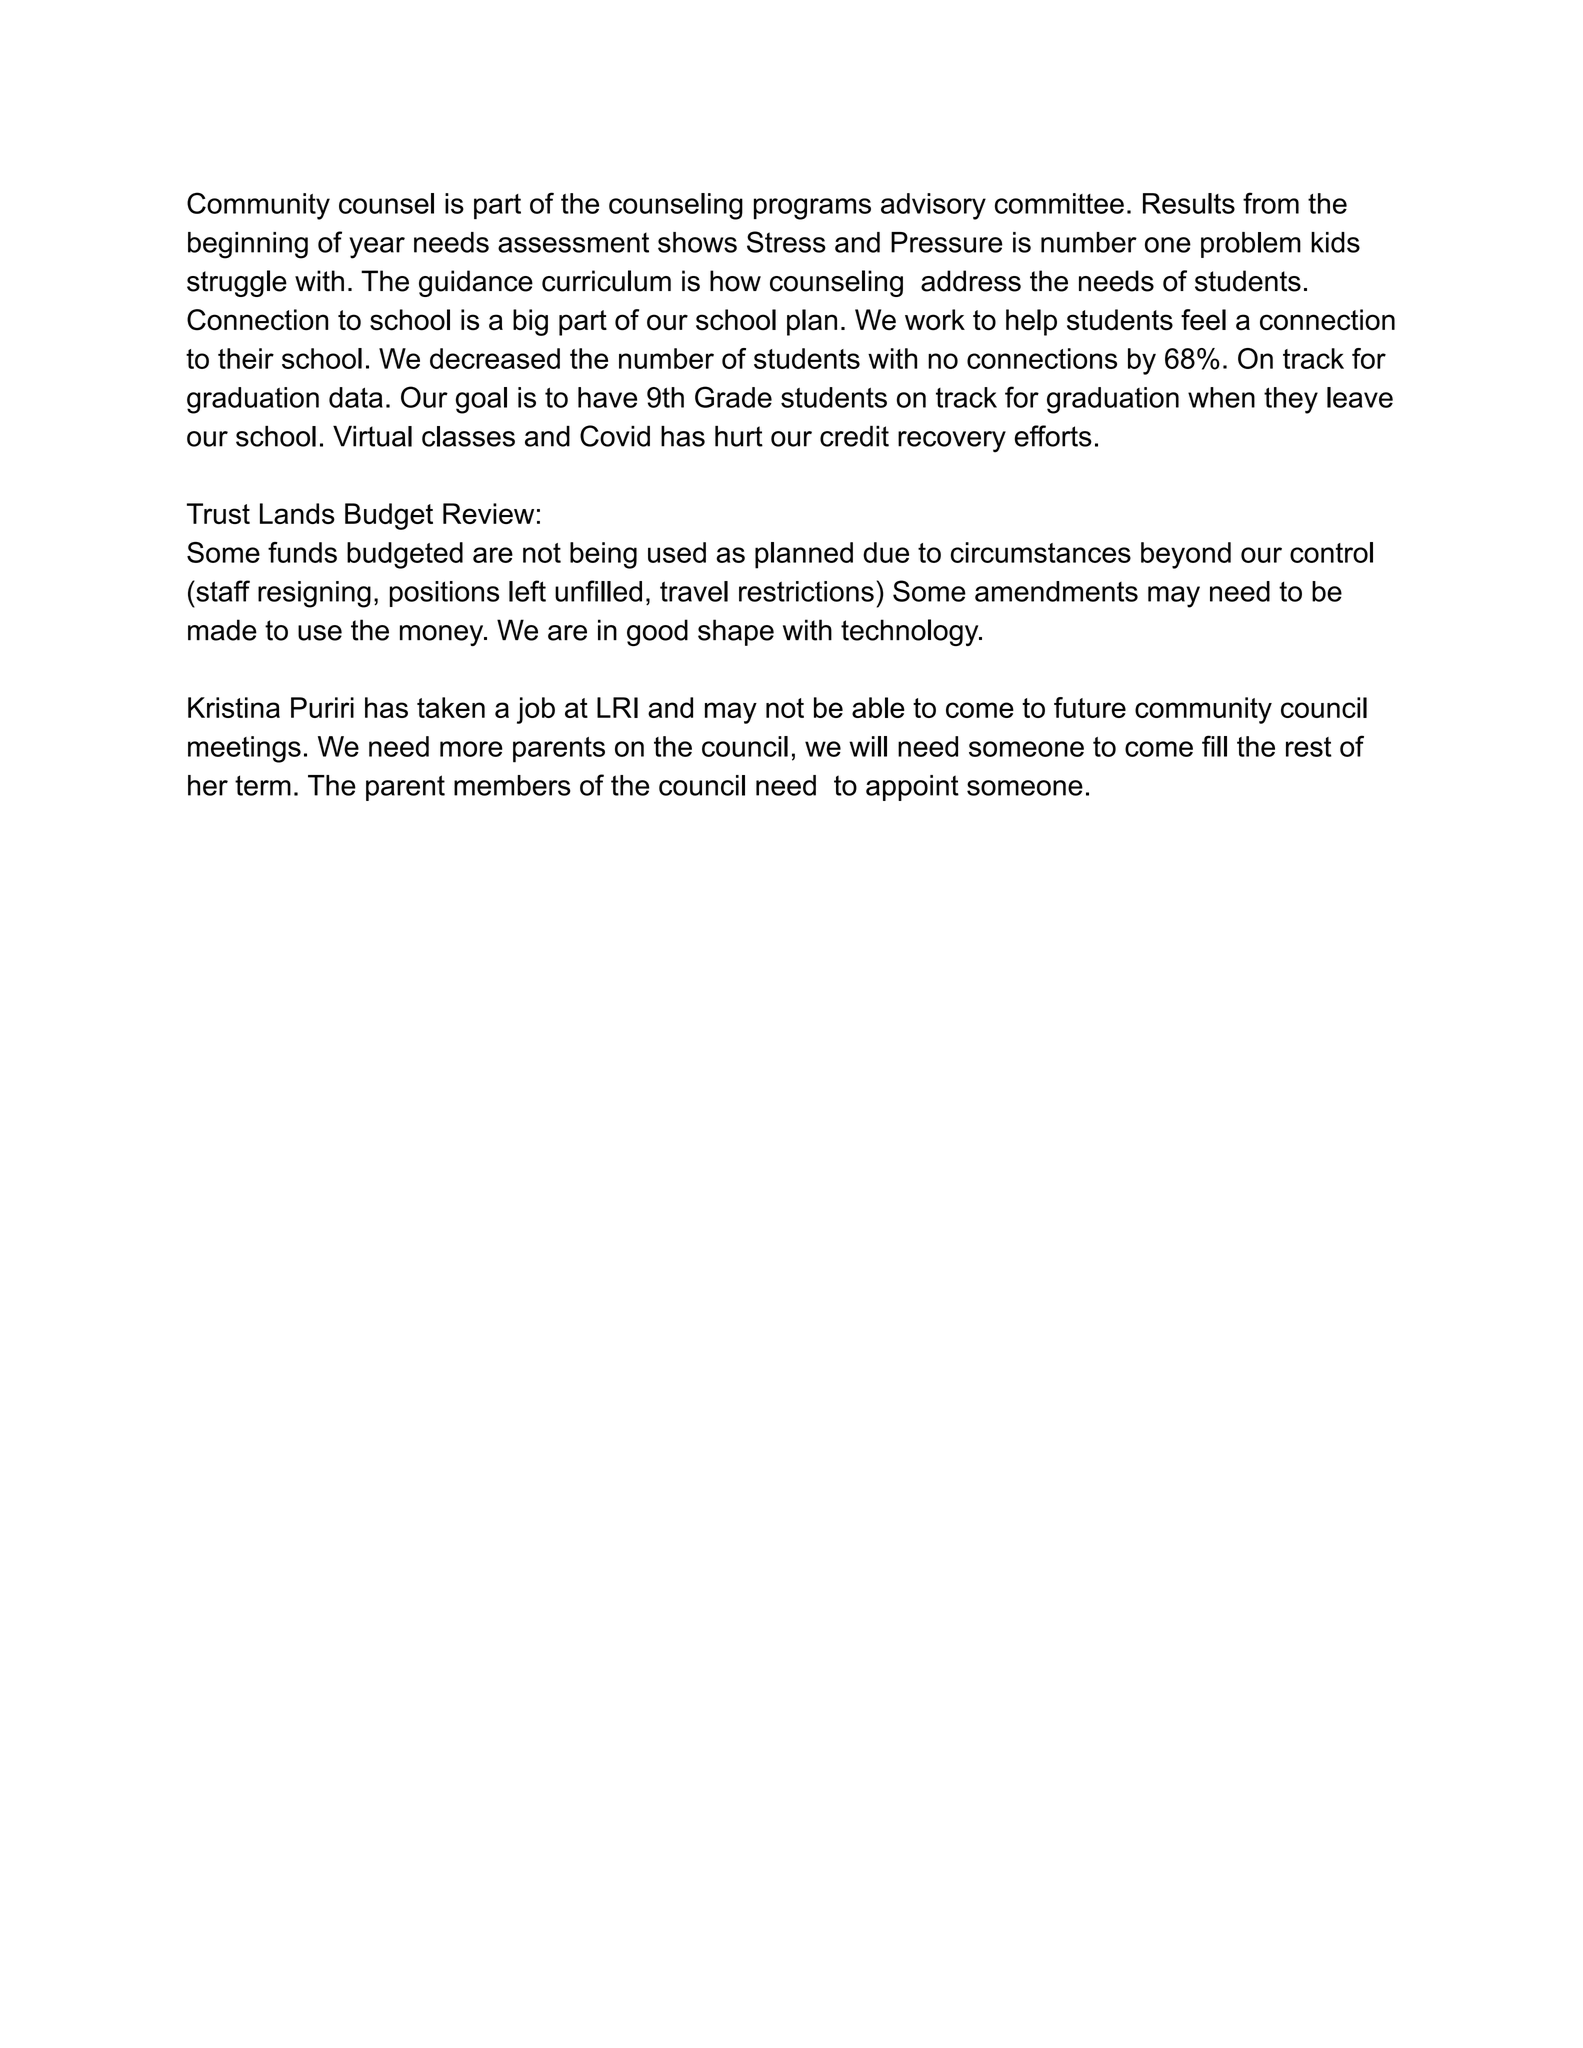  What do you see at coordinates (812, 209) in the page?
I see `programs` at bounding box center [812, 209].
